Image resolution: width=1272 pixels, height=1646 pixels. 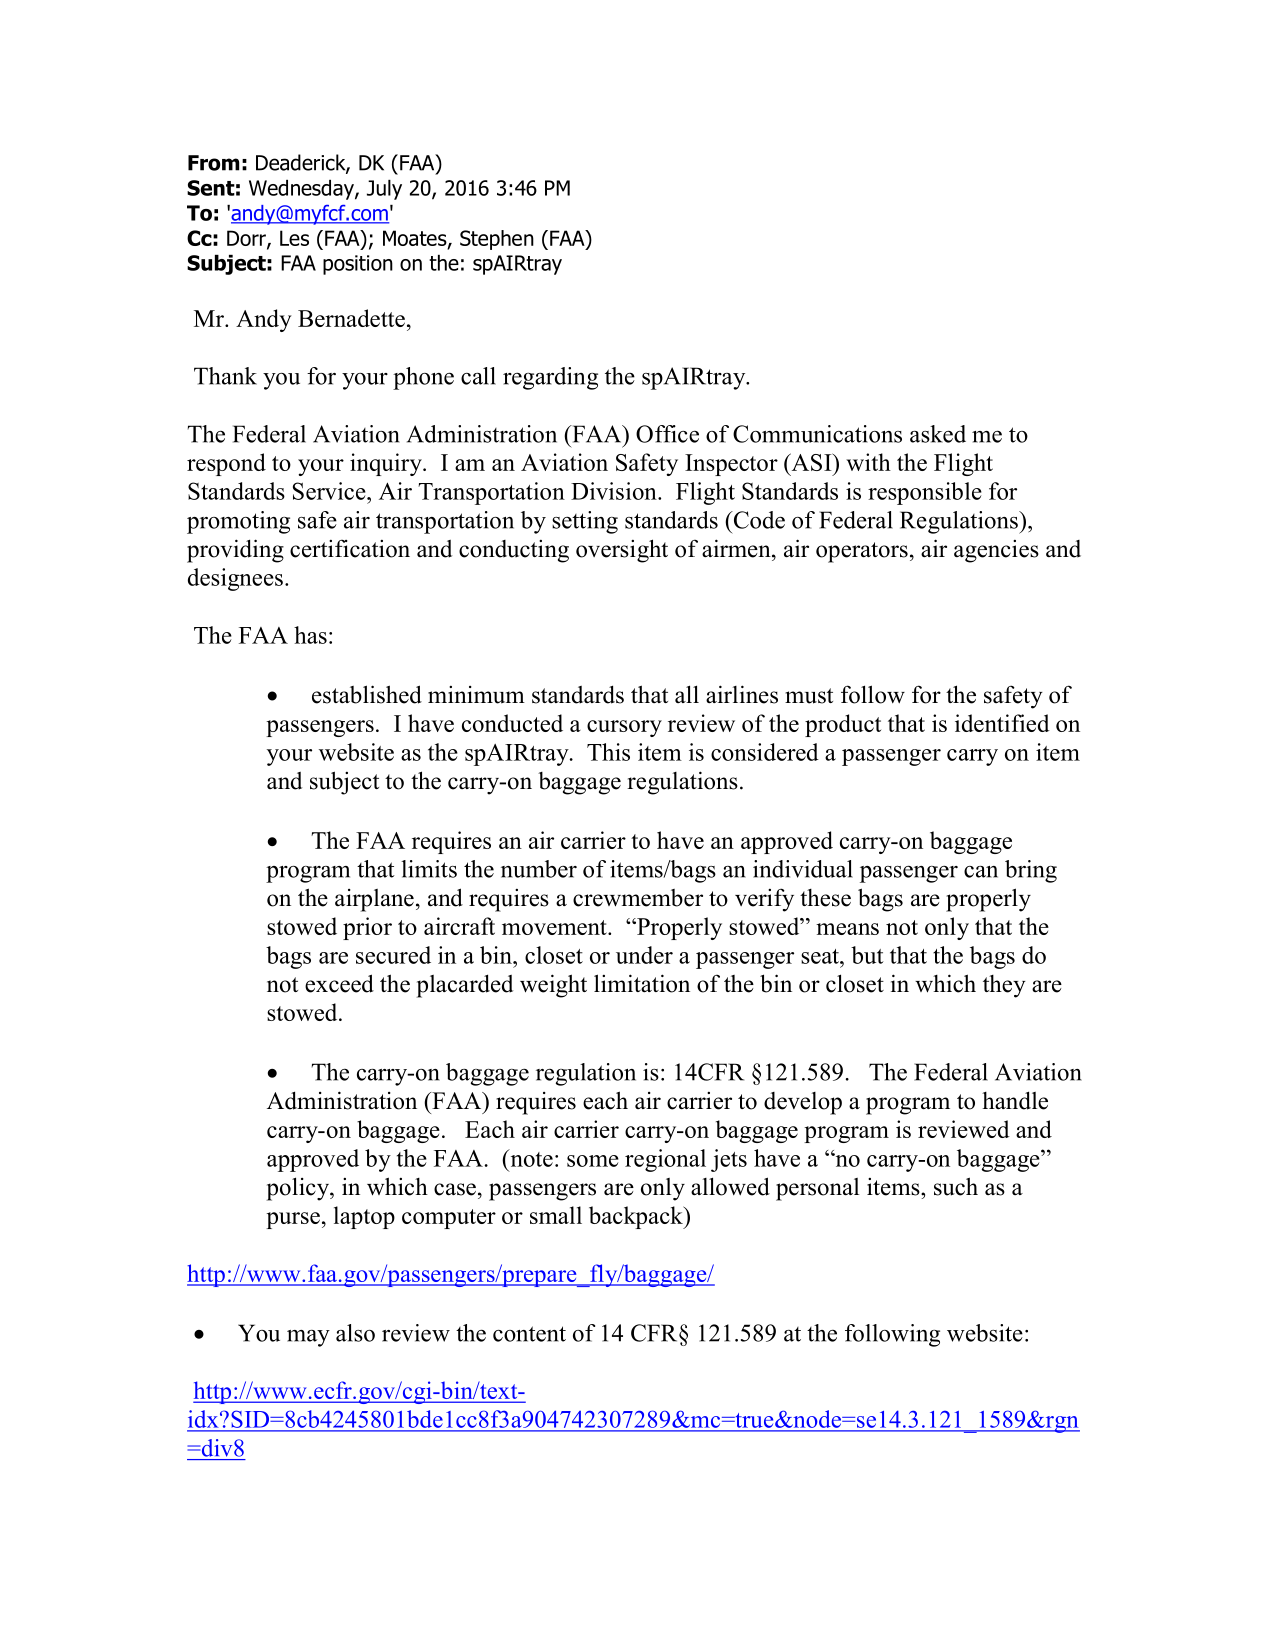 I want to click on responsible, so click(x=925, y=493).
